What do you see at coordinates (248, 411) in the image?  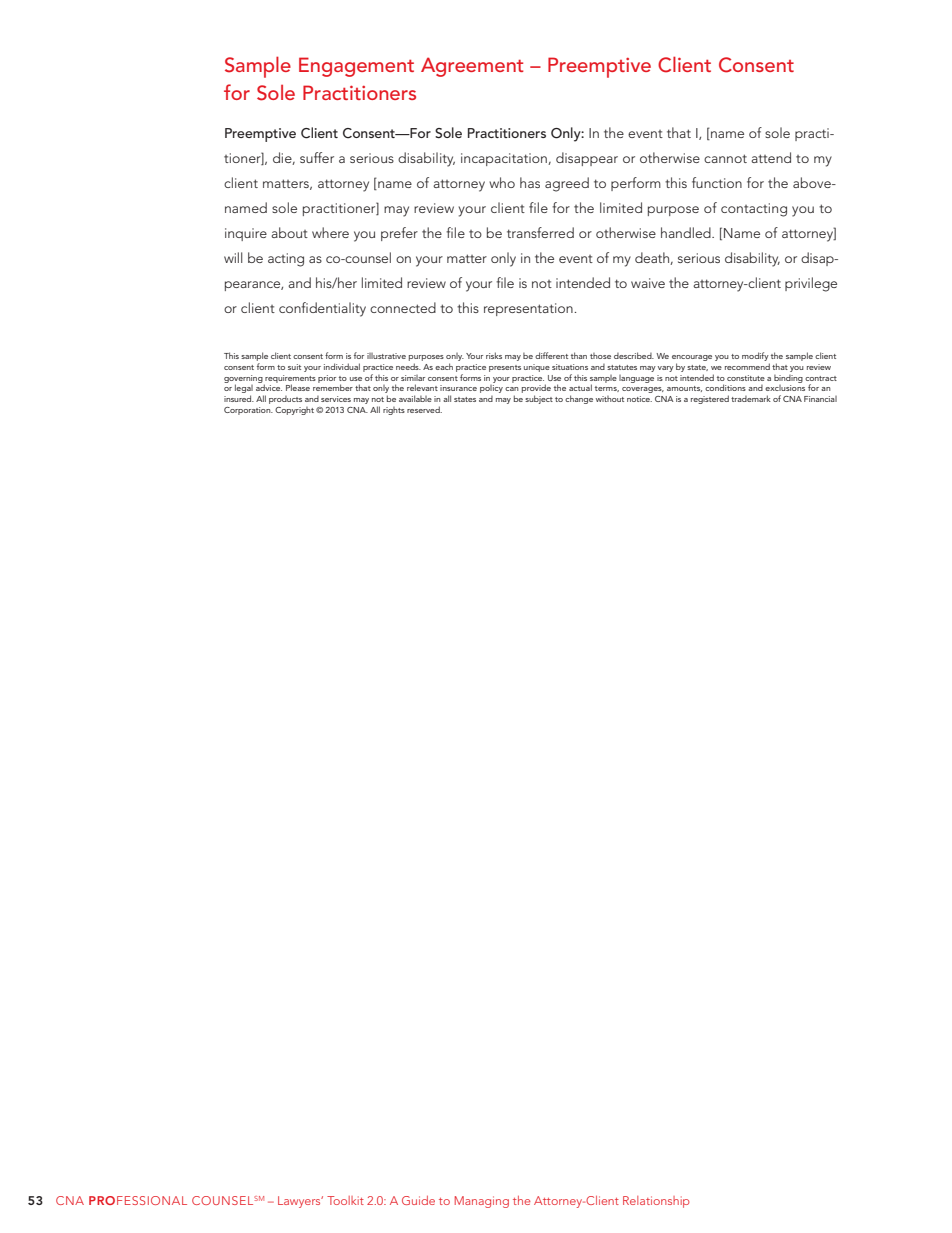 I see `Corporation` at bounding box center [248, 411].
